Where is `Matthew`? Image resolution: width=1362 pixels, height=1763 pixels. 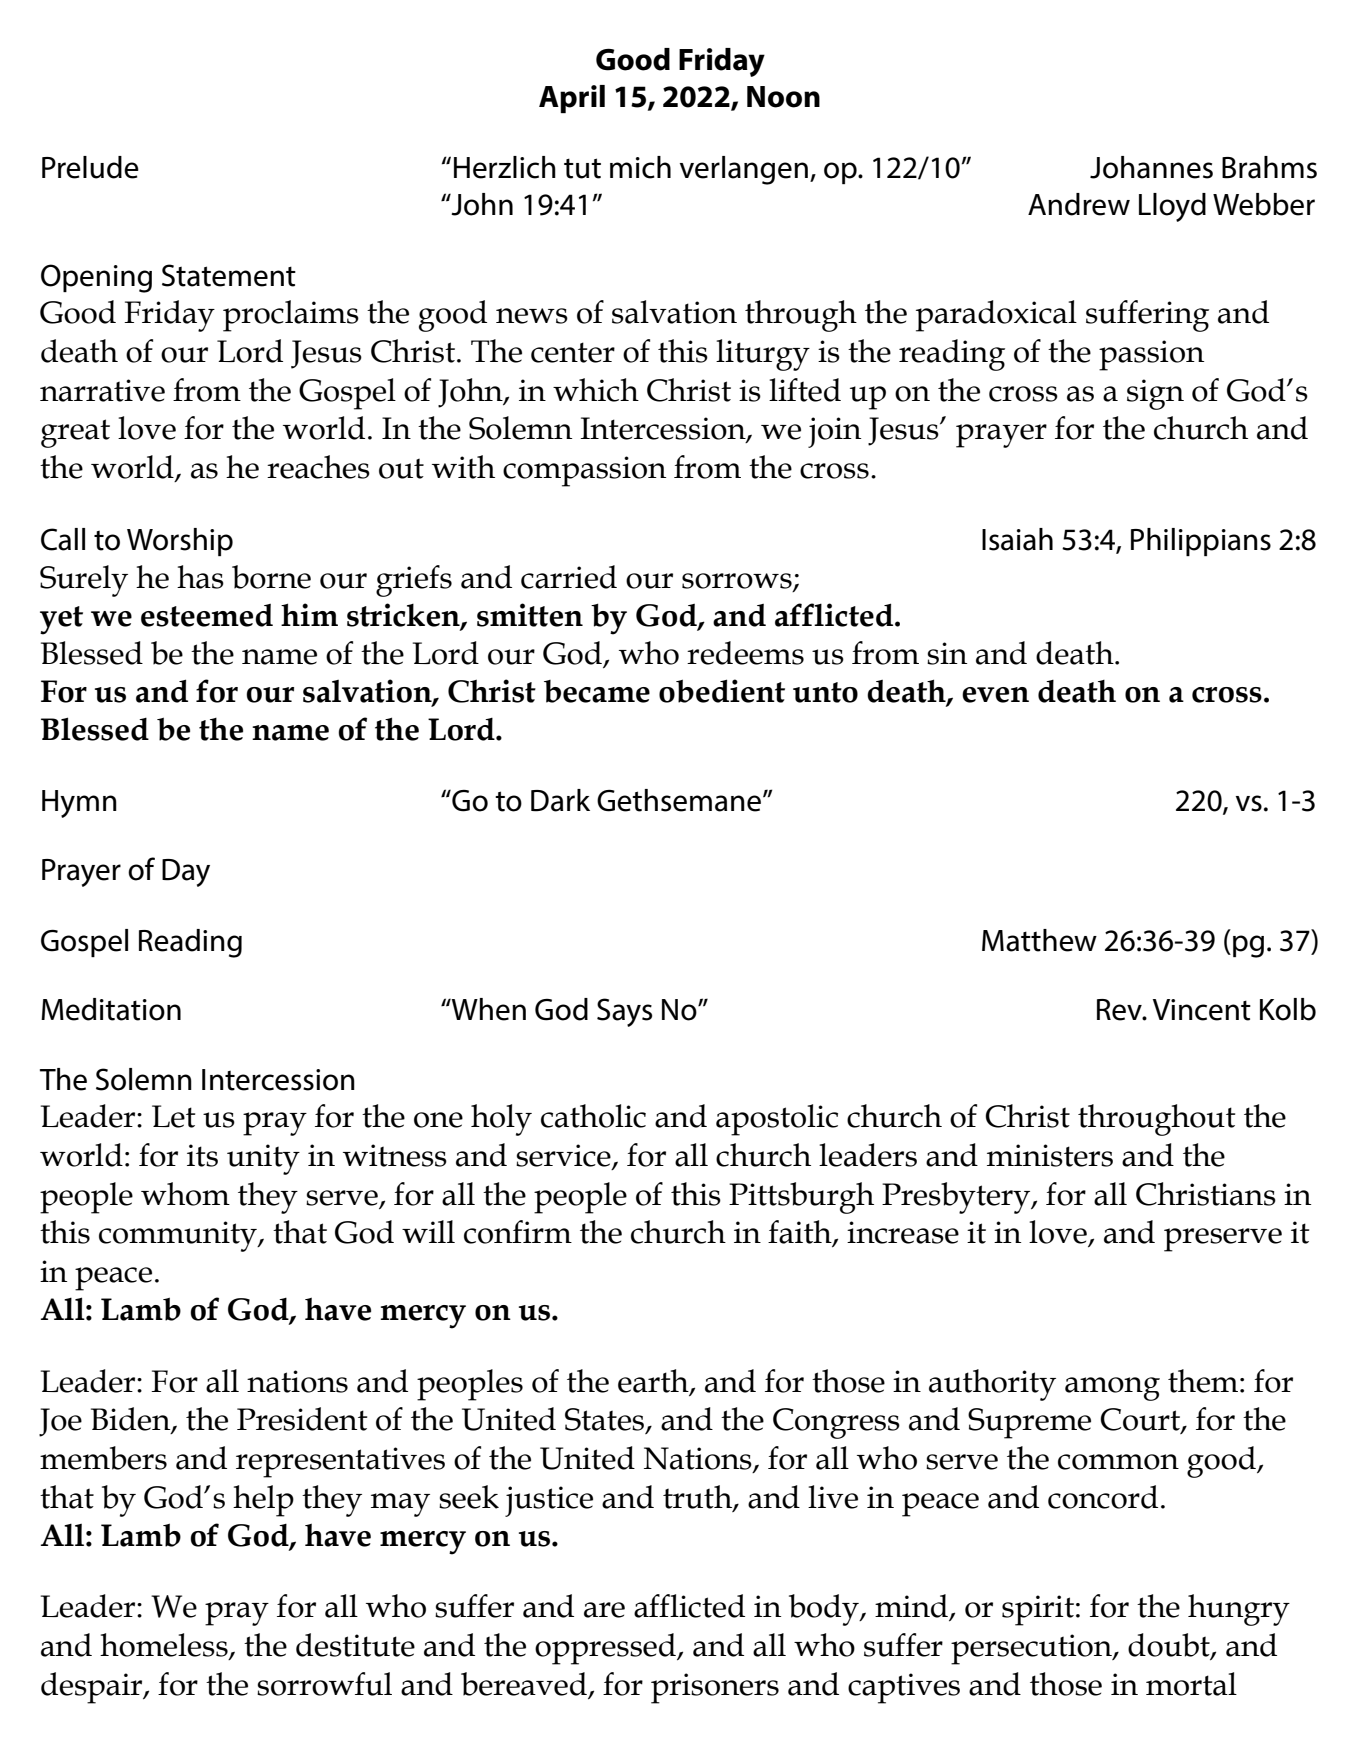
Matthew is located at coordinates (1039, 940).
